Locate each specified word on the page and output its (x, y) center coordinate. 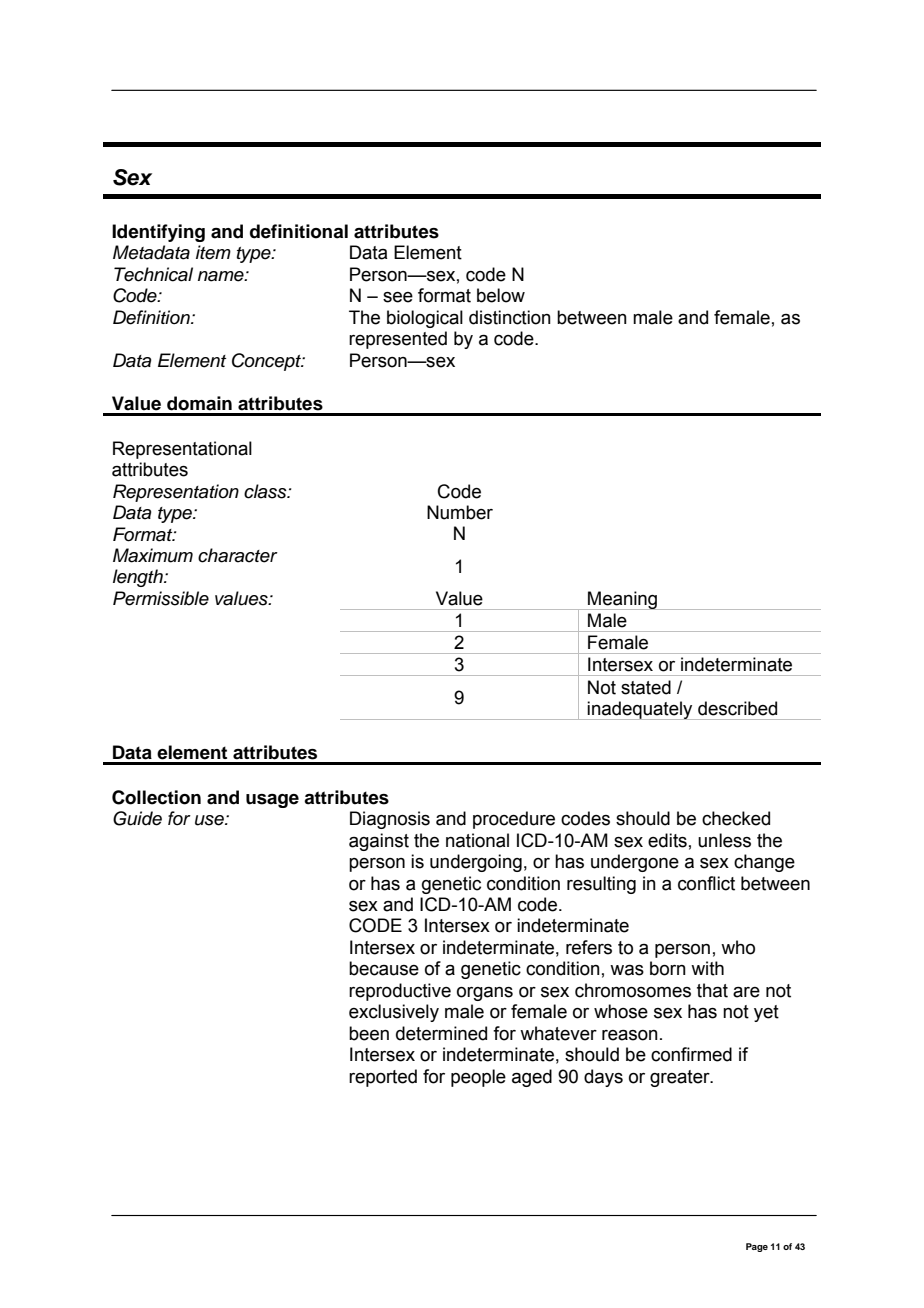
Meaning (622, 600)
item (213, 252)
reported (383, 1078)
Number (460, 512)
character (238, 555)
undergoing (476, 863)
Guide (137, 818)
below (501, 295)
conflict (706, 883)
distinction (510, 317)
